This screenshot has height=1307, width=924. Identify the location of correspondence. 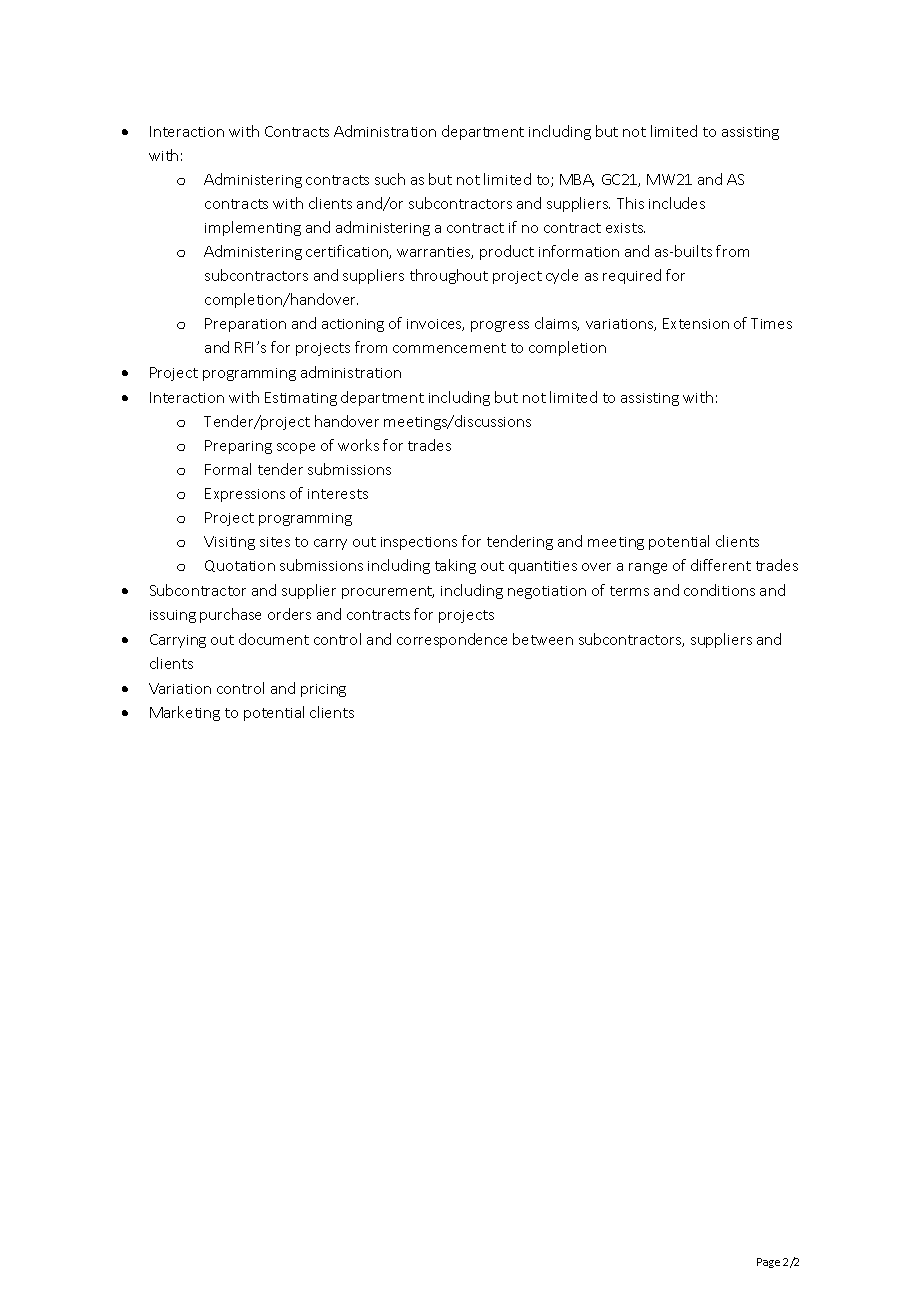
(452, 640).
